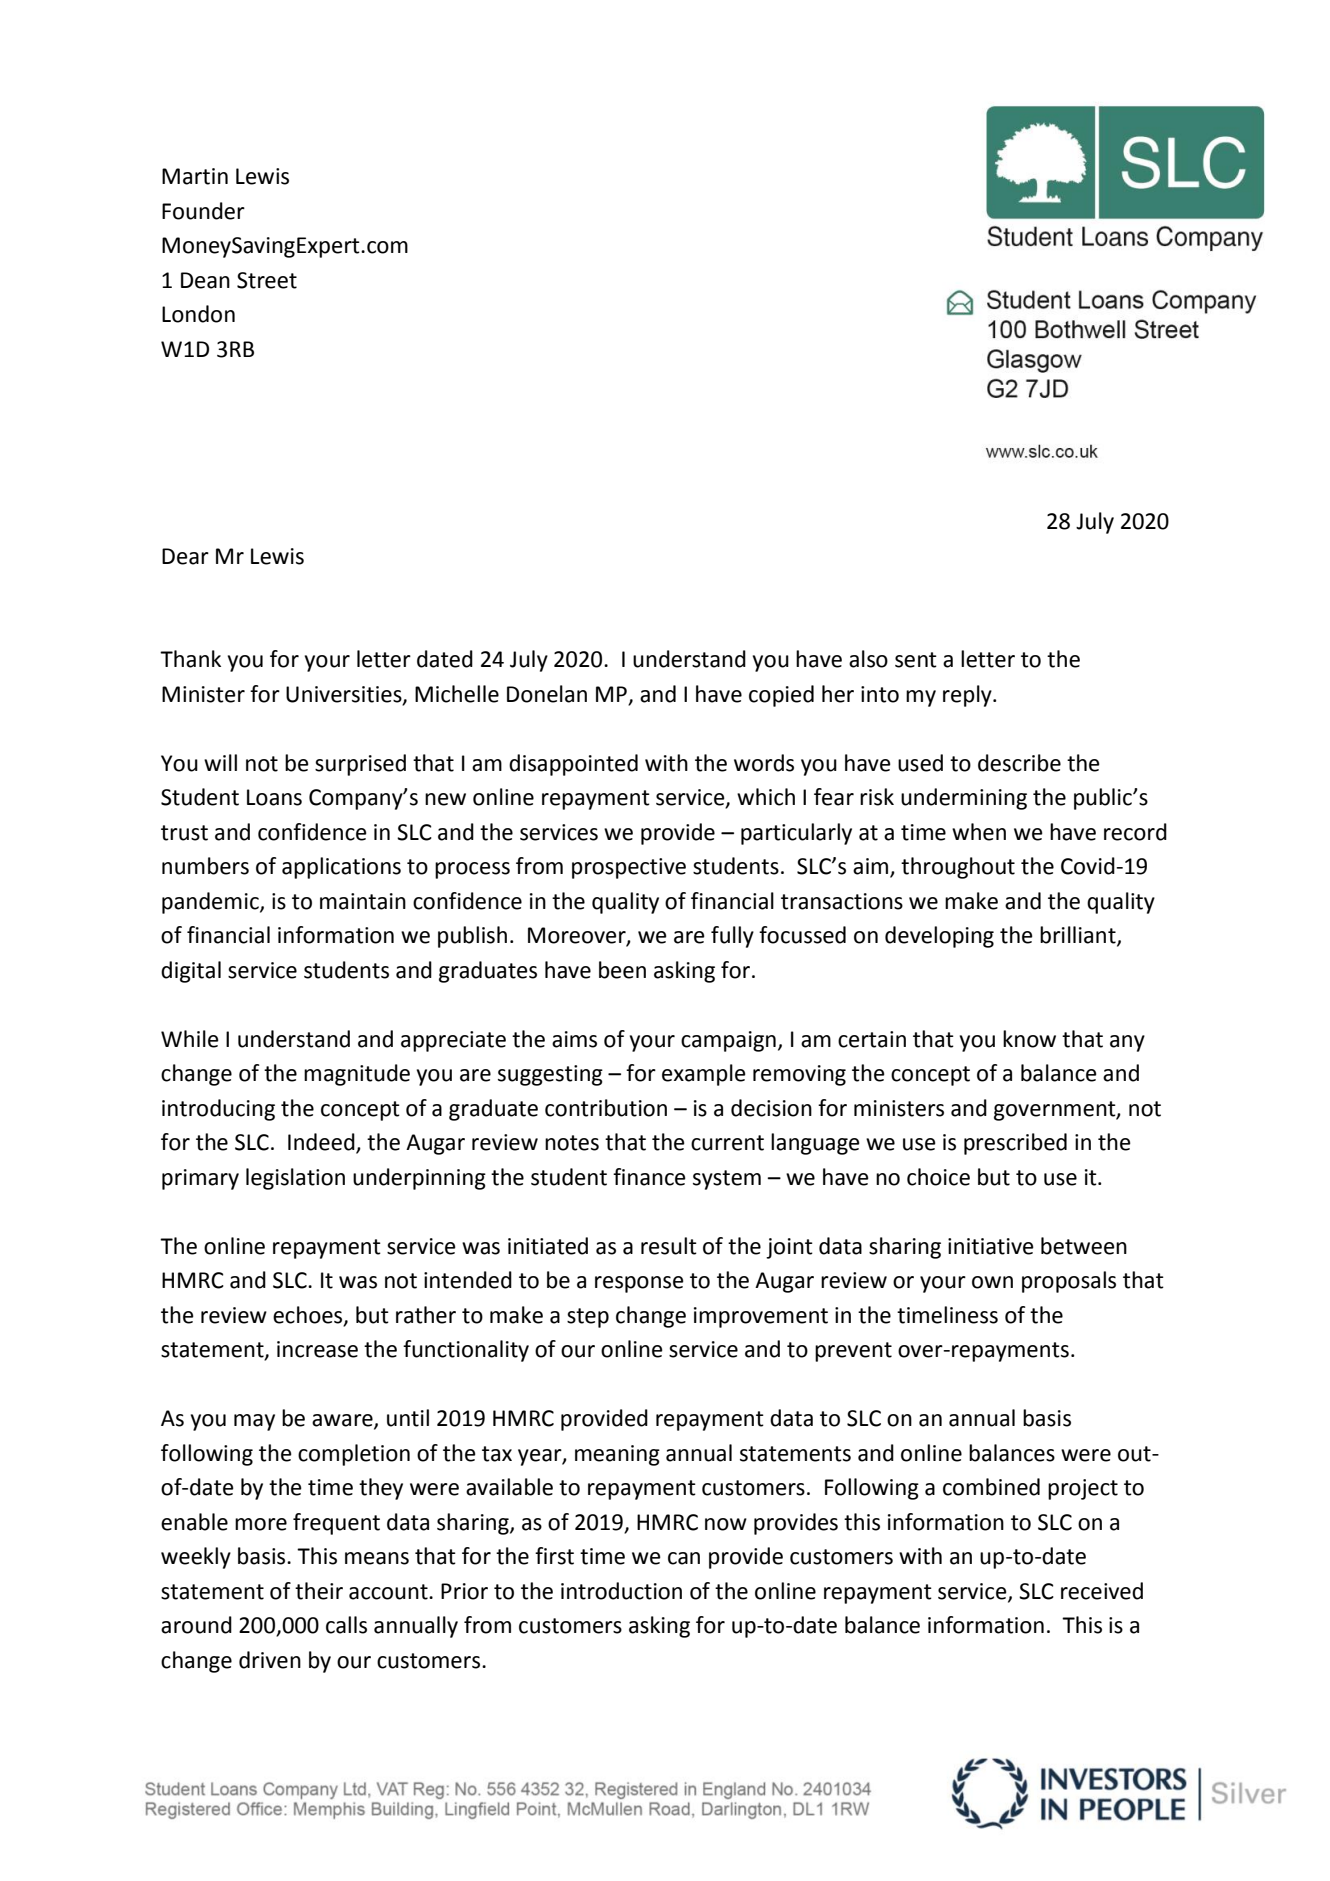 This screenshot has height=1881, width=1330. I want to click on own, so click(992, 1282).
